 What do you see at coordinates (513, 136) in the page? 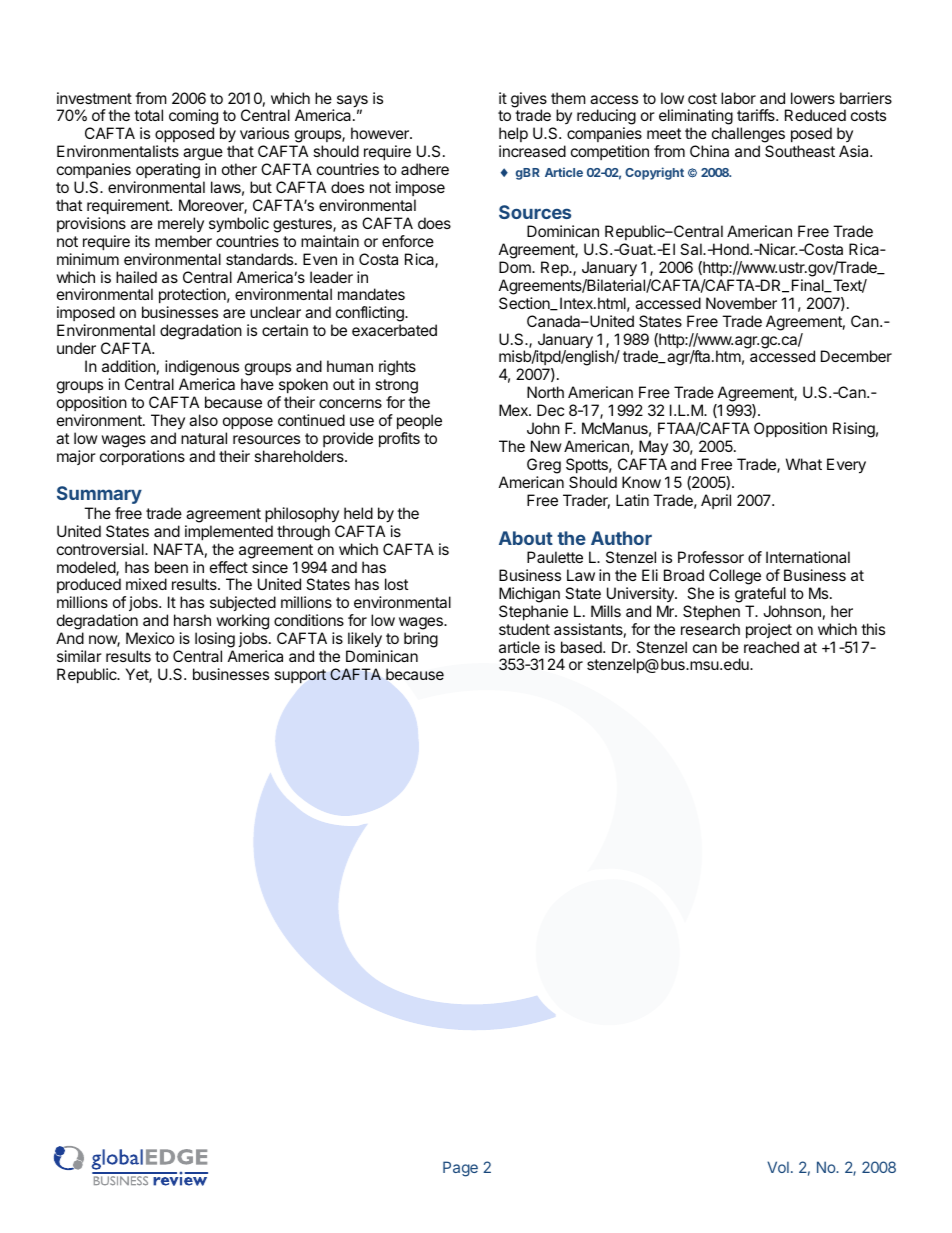
I see `help` at bounding box center [513, 136].
